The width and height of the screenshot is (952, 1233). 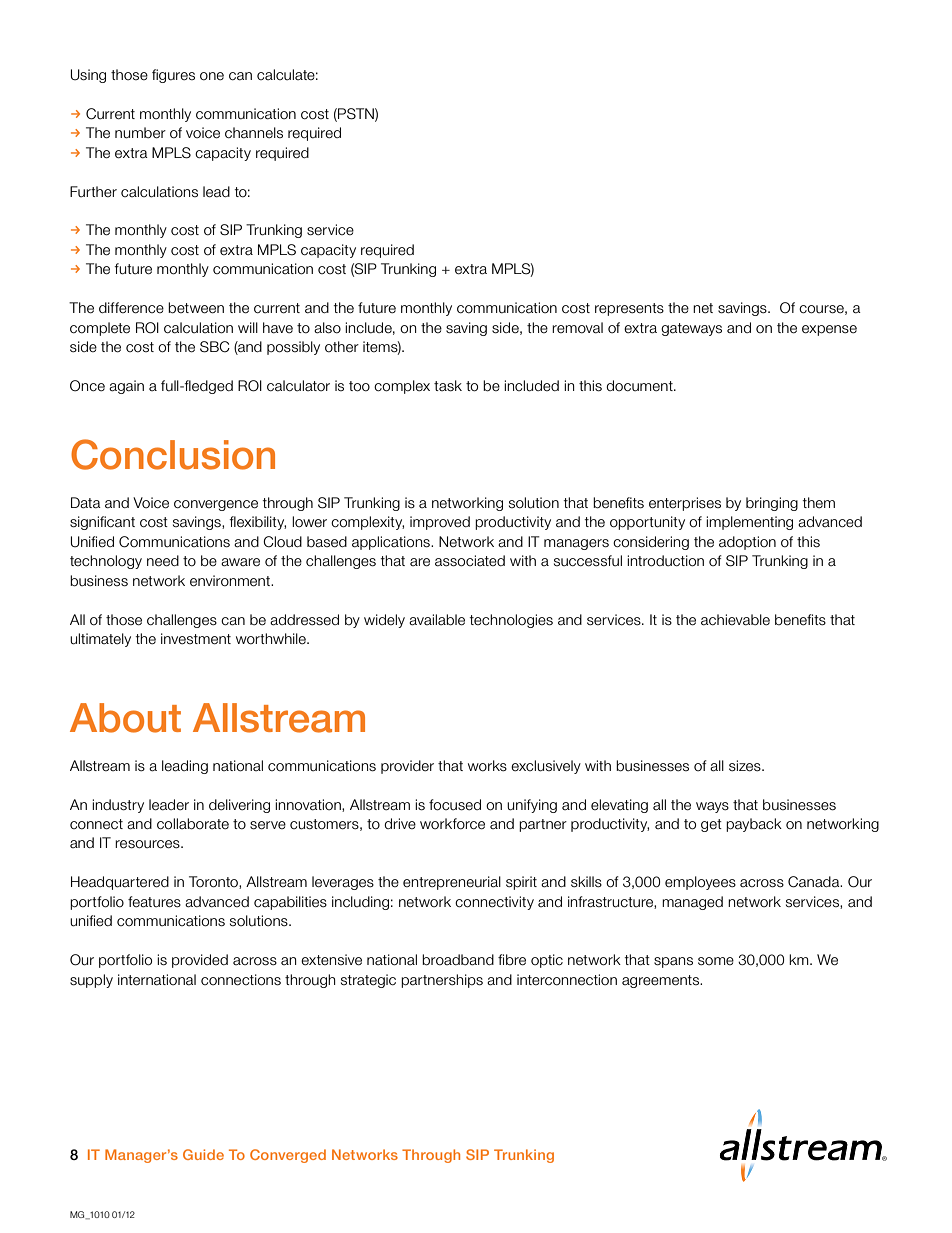 What do you see at coordinates (746, 766) in the screenshot?
I see `sizes` at bounding box center [746, 766].
